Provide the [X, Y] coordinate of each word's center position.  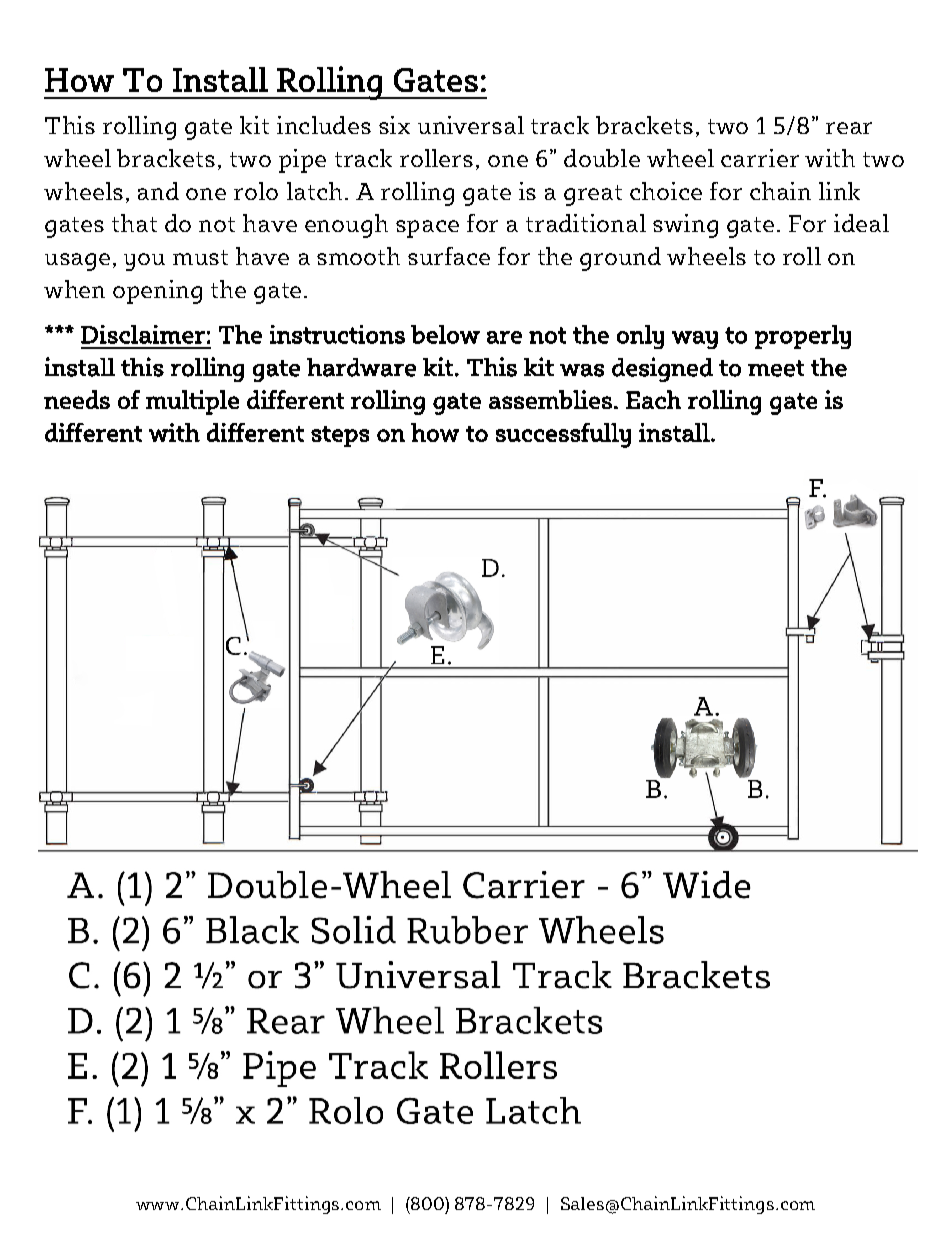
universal [471, 125]
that [134, 223]
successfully [563, 435]
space [427, 229]
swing [685, 226]
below [445, 334]
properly [803, 337]
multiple [192, 402]
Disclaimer [143, 334]
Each [653, 399]
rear [849, 128]
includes [324, 125]
